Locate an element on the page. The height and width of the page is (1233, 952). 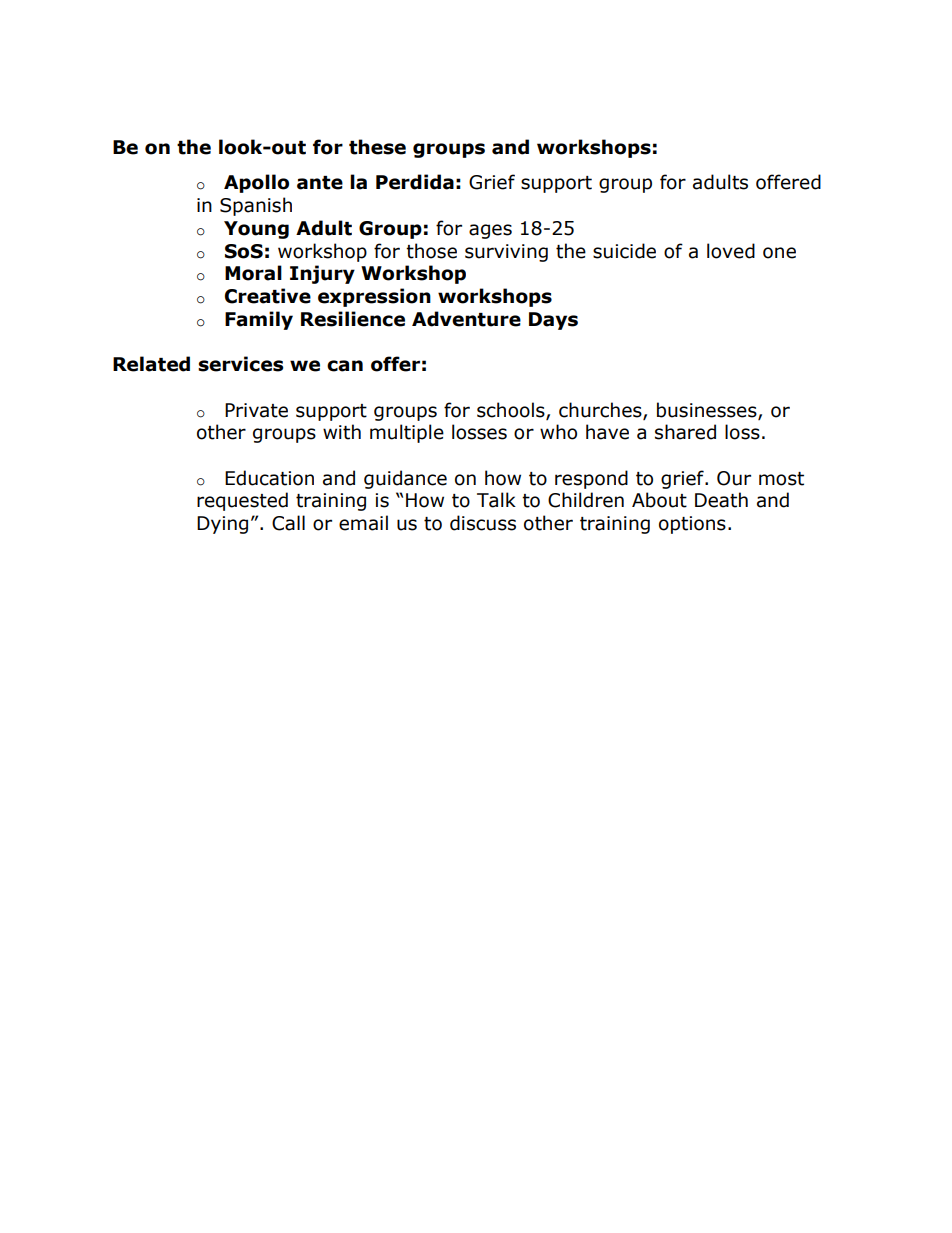
discuss is located at coordinates (483, 523).
